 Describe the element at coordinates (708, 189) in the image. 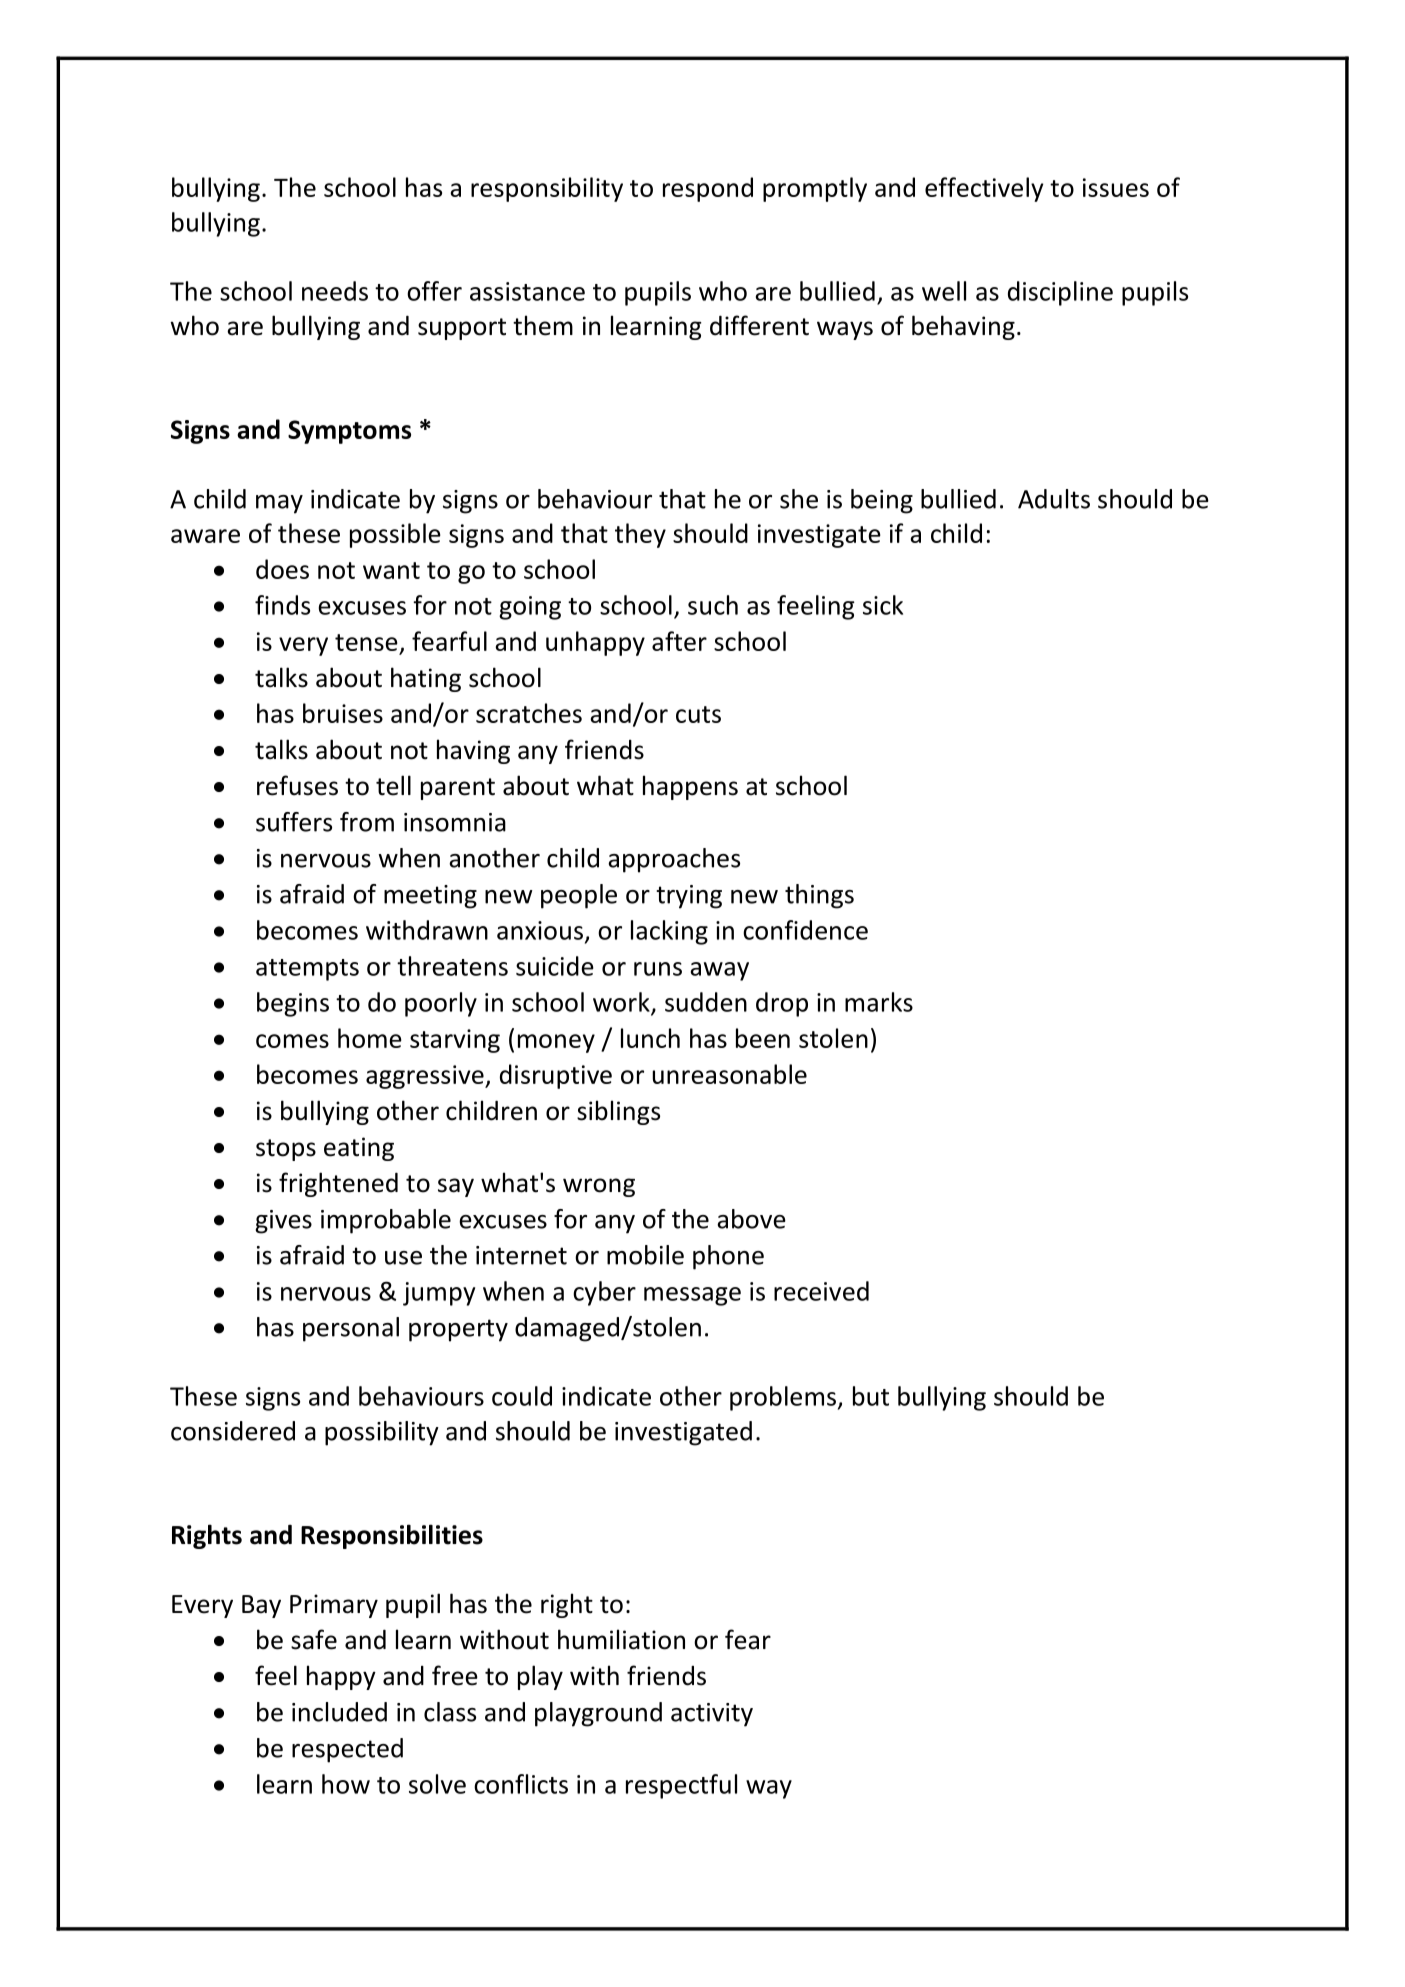

I see `respond` at that location.
